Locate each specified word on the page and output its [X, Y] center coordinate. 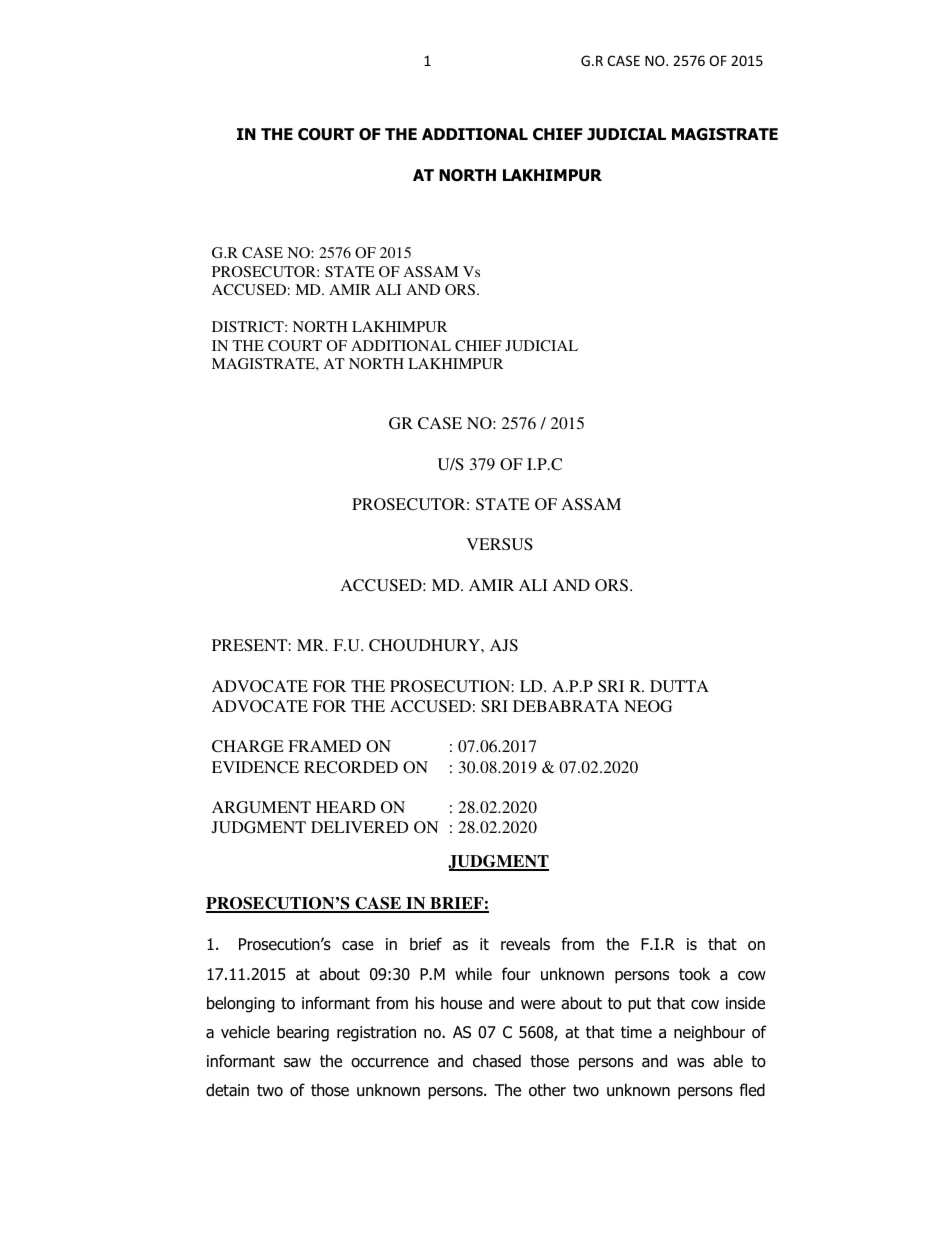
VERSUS [499, 544]
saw [297, 1063]
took [694, 974]
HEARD [345, 807]
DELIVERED [359, 827]
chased [497, 1061]
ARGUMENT [261, 807]
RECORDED [351, 767]
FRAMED [324, 746]
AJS [504, 645]
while [473, 973]
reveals [525, 944]
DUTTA [679, 686]
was [690, 1063]
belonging [241, 1004]
